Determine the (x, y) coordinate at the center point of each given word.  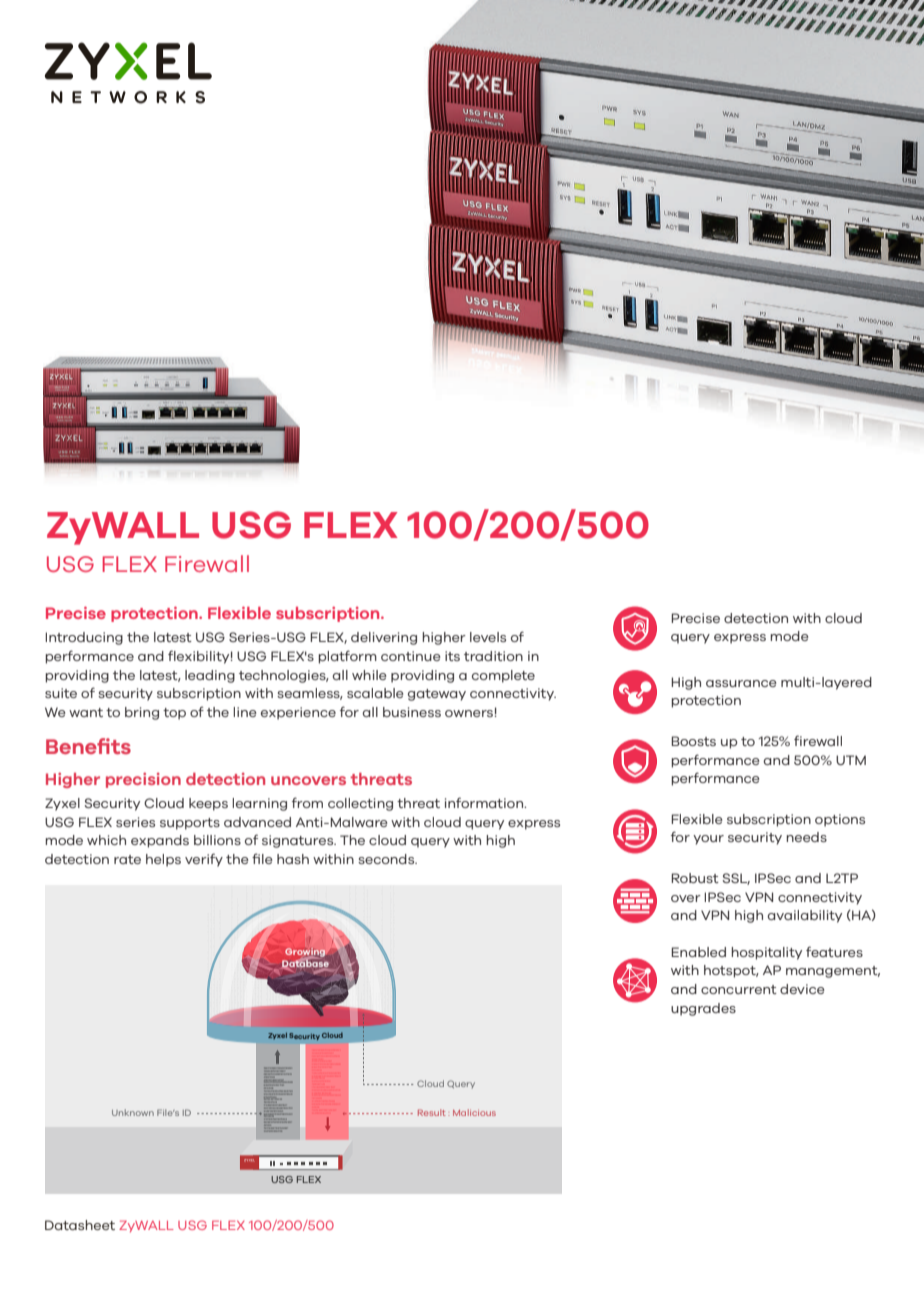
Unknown (133, 1112)
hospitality (766, 953)
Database (305, 964)
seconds (387, 859)
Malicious (474, 1112)
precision (143, 780)
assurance (741, 683)
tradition (493, 656)
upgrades (703, 1009)
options (840, 820)
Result (432, 1112)
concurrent (739, 989)
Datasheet (80, 1225)
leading (210, 676)
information (485, 802)
